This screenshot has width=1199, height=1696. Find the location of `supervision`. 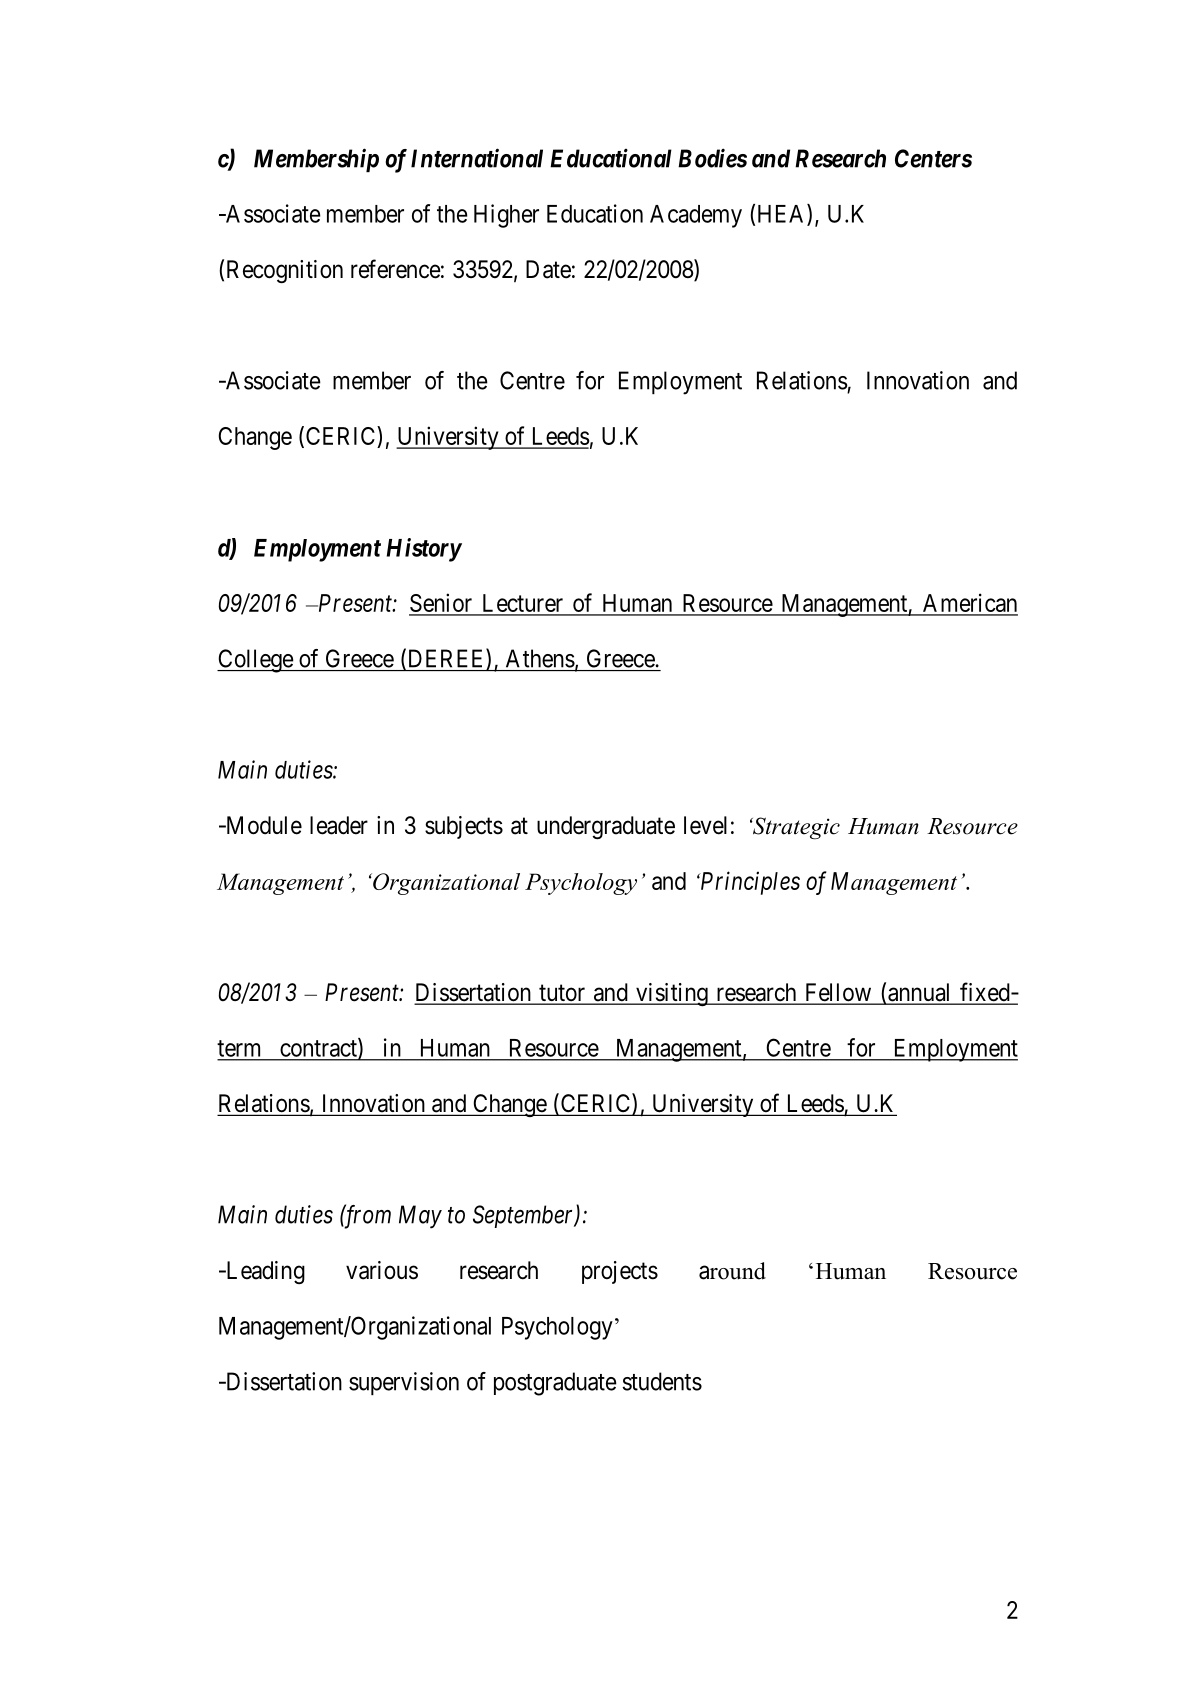

supervision is located at coordinates (404, 1383).
